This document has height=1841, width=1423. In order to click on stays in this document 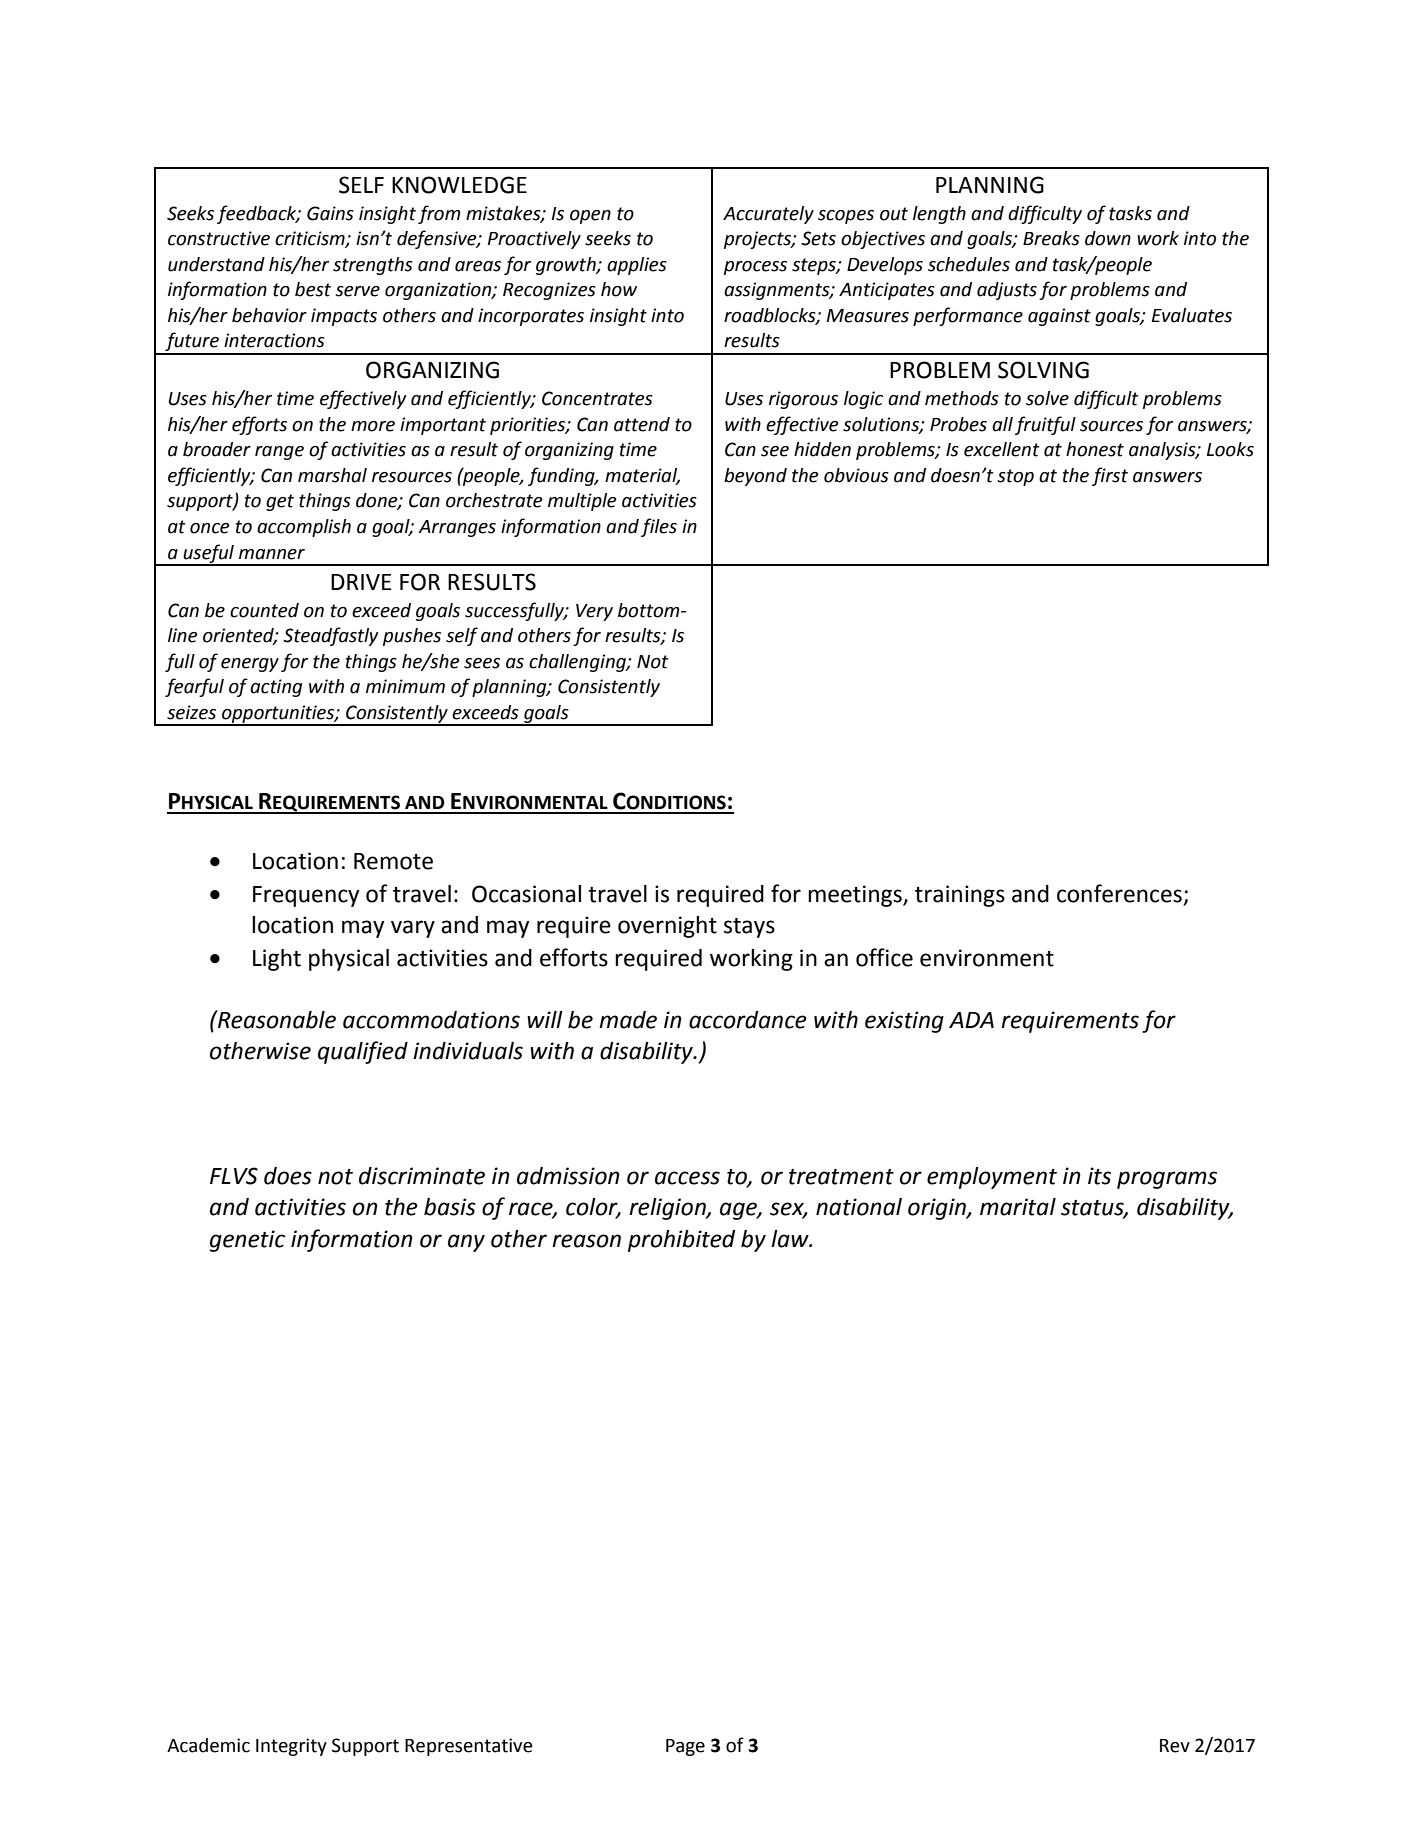, I will do `click(749, 928)`.
